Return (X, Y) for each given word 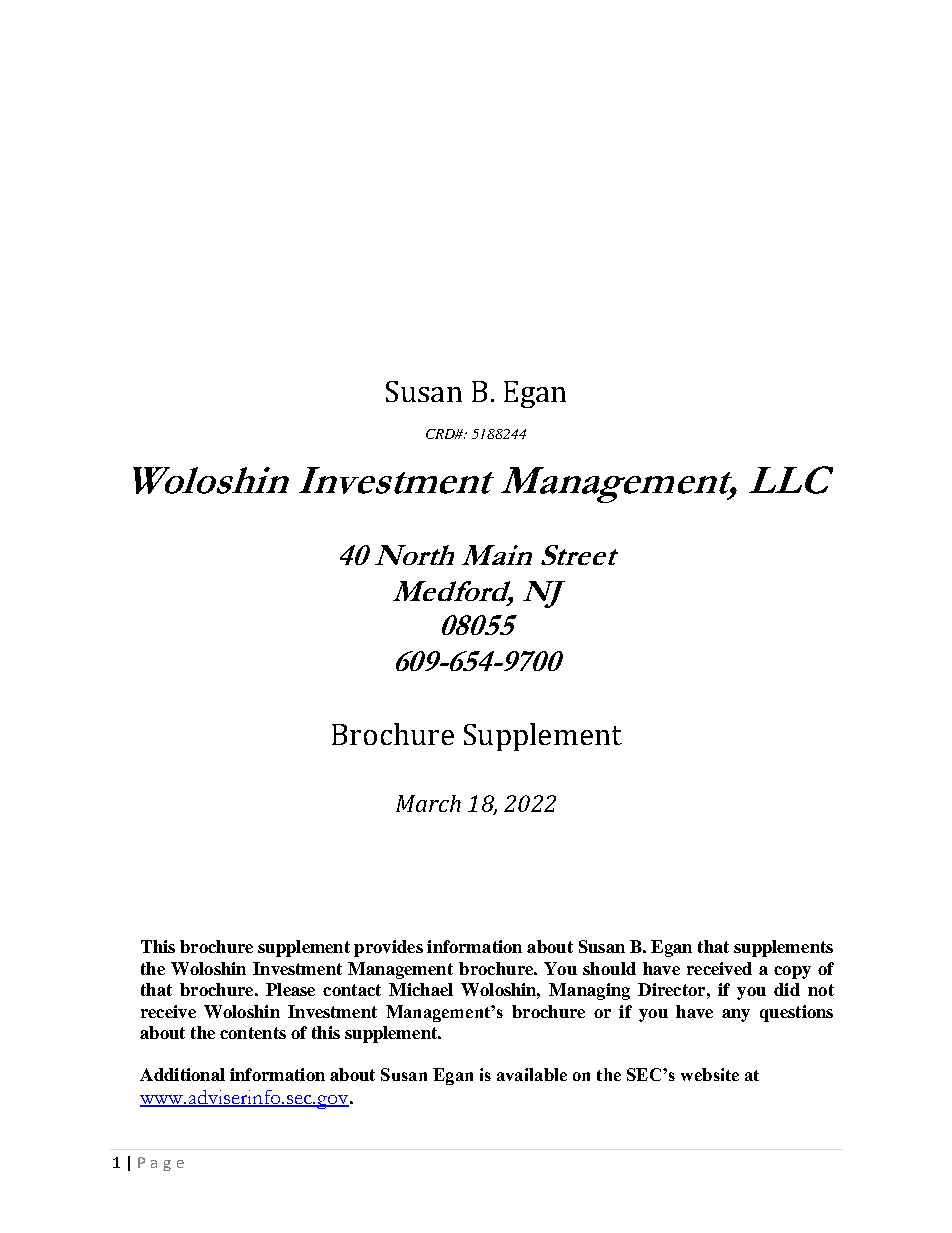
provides (388, 948)
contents (253, 1033)
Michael (421, 989)
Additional (182, 1074)
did (787, 989)
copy (792, 972)
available (532, 1074)
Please (290, 989)
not (821, 990)
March (428, 803)
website (710, 1074)
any (736, 1015)
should (609, 968)
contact (352, 990)
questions (796, 1013)
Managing (589, 991)
